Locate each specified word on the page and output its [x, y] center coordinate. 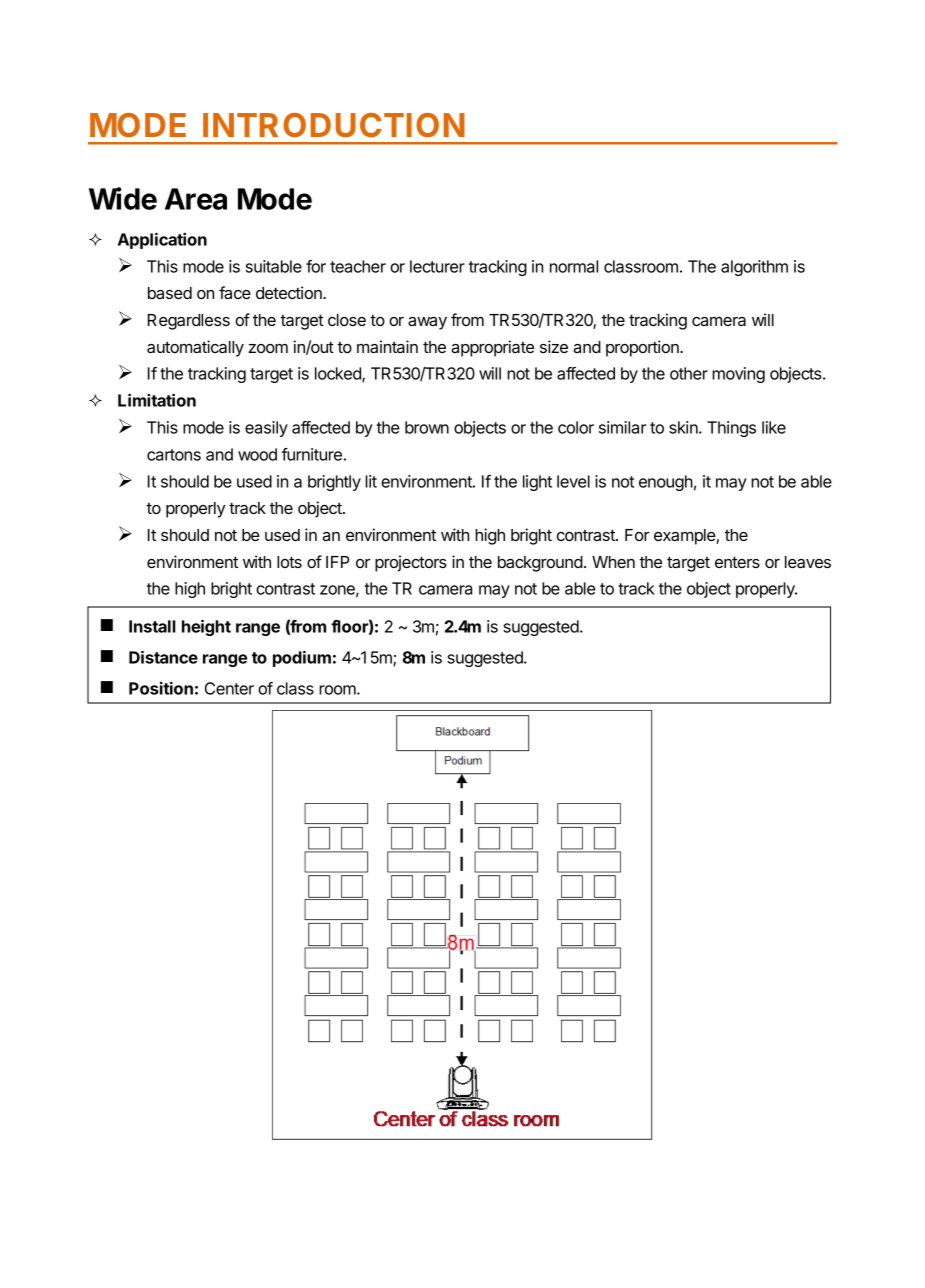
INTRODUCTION [334, 125]
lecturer [437, 266]
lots [289, 562]
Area [196, 199]
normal [574, 266]
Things [731, 429]
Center [229, 688]
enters [737, 562]
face [235, 292]
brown [427, 427]
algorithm [754, 268]
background [540, 564]
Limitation [157, 400]
